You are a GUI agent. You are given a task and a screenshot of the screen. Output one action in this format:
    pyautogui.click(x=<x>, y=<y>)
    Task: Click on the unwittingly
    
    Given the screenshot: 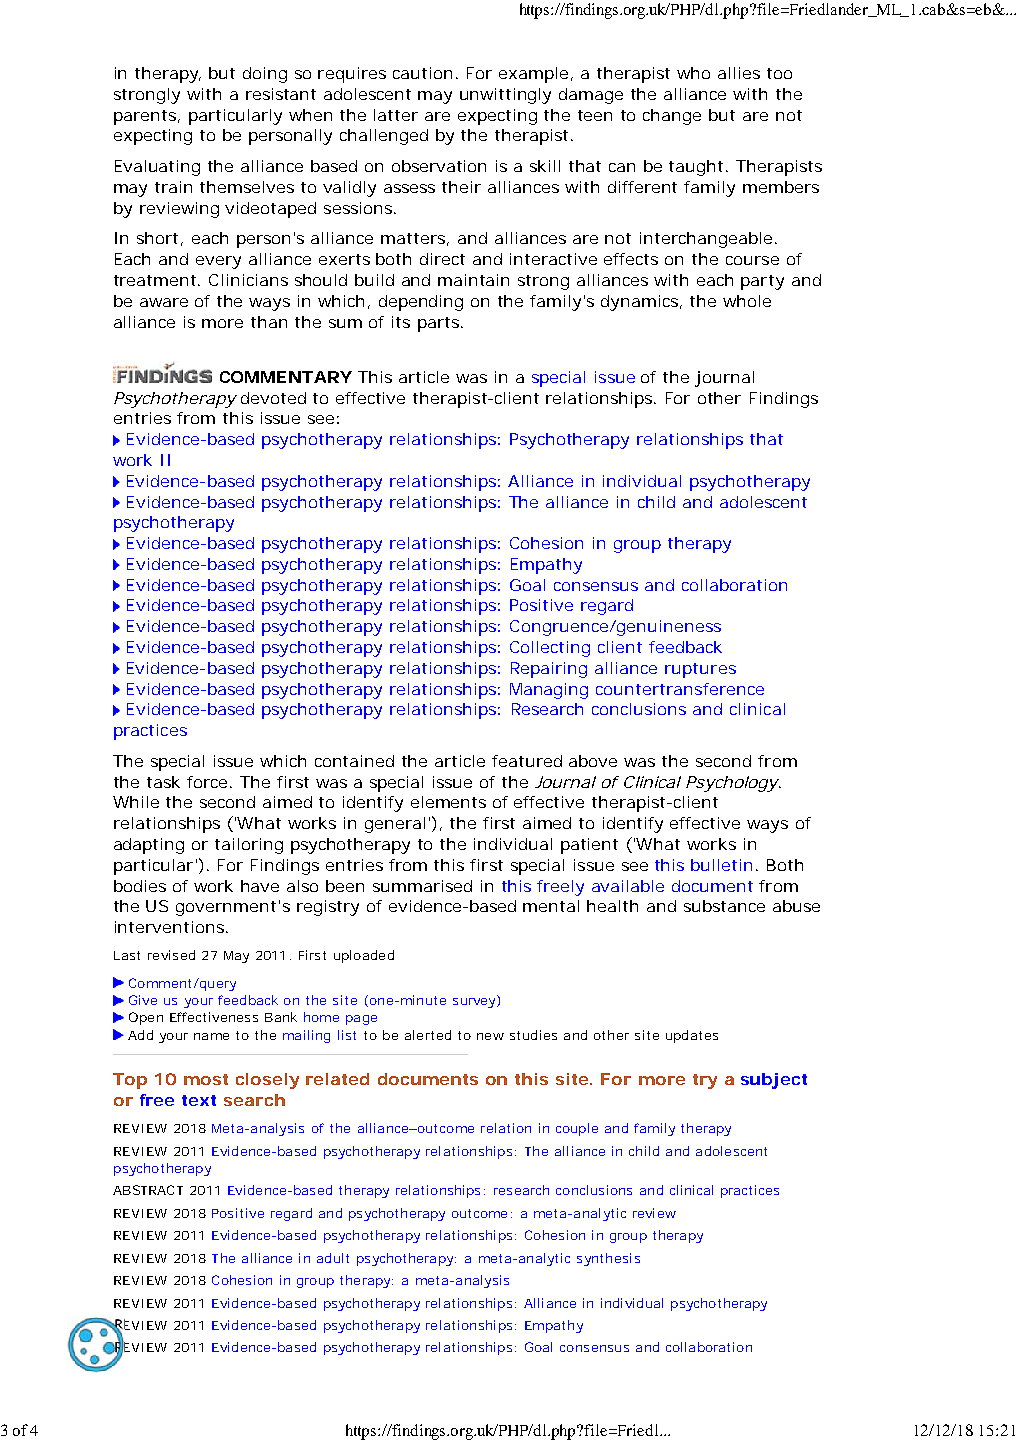 What is the action you would take?
    pyautogui.click(x=505, y=96)
